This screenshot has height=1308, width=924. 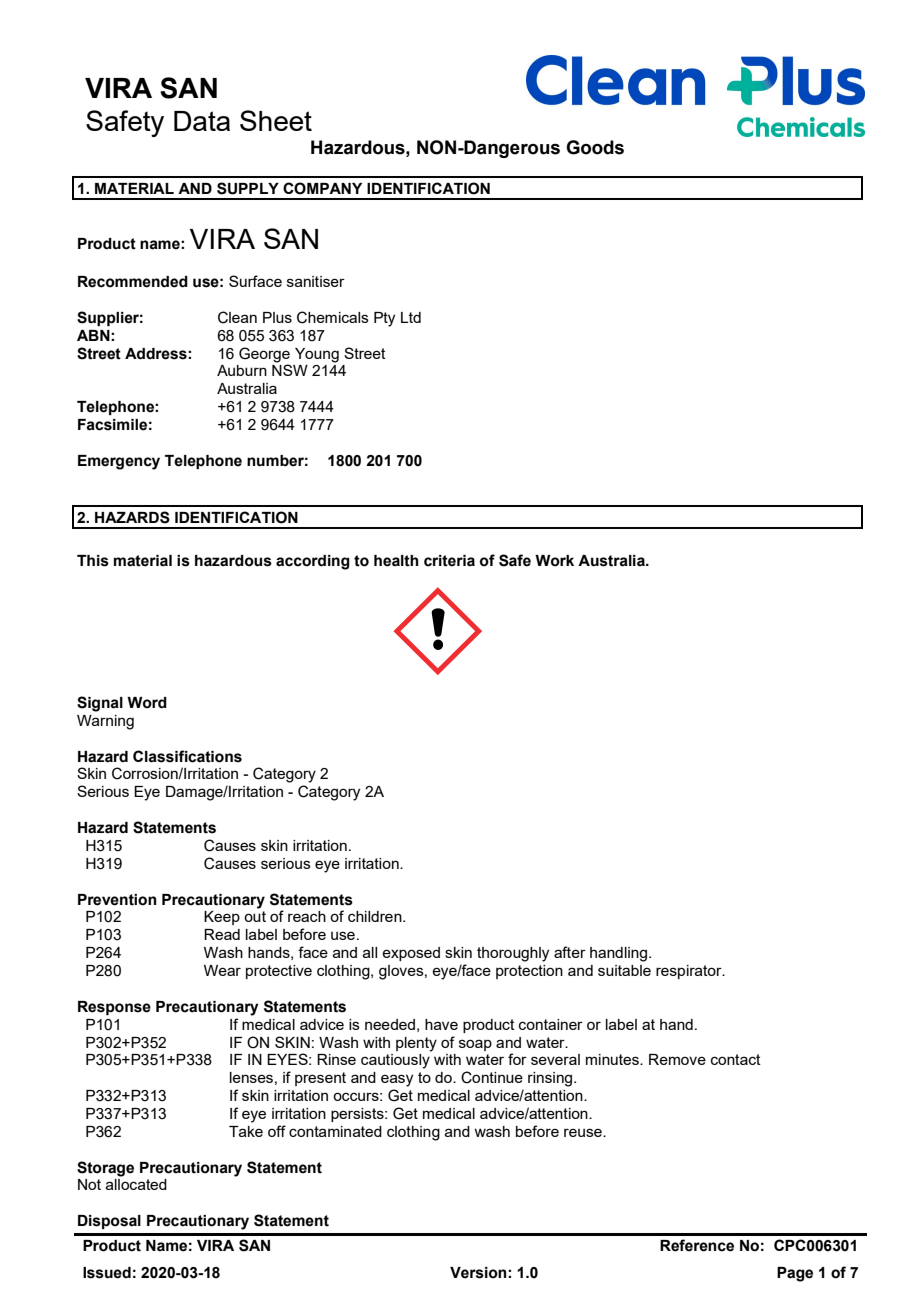 I want to click on Work, so click(x=554, y=561).
